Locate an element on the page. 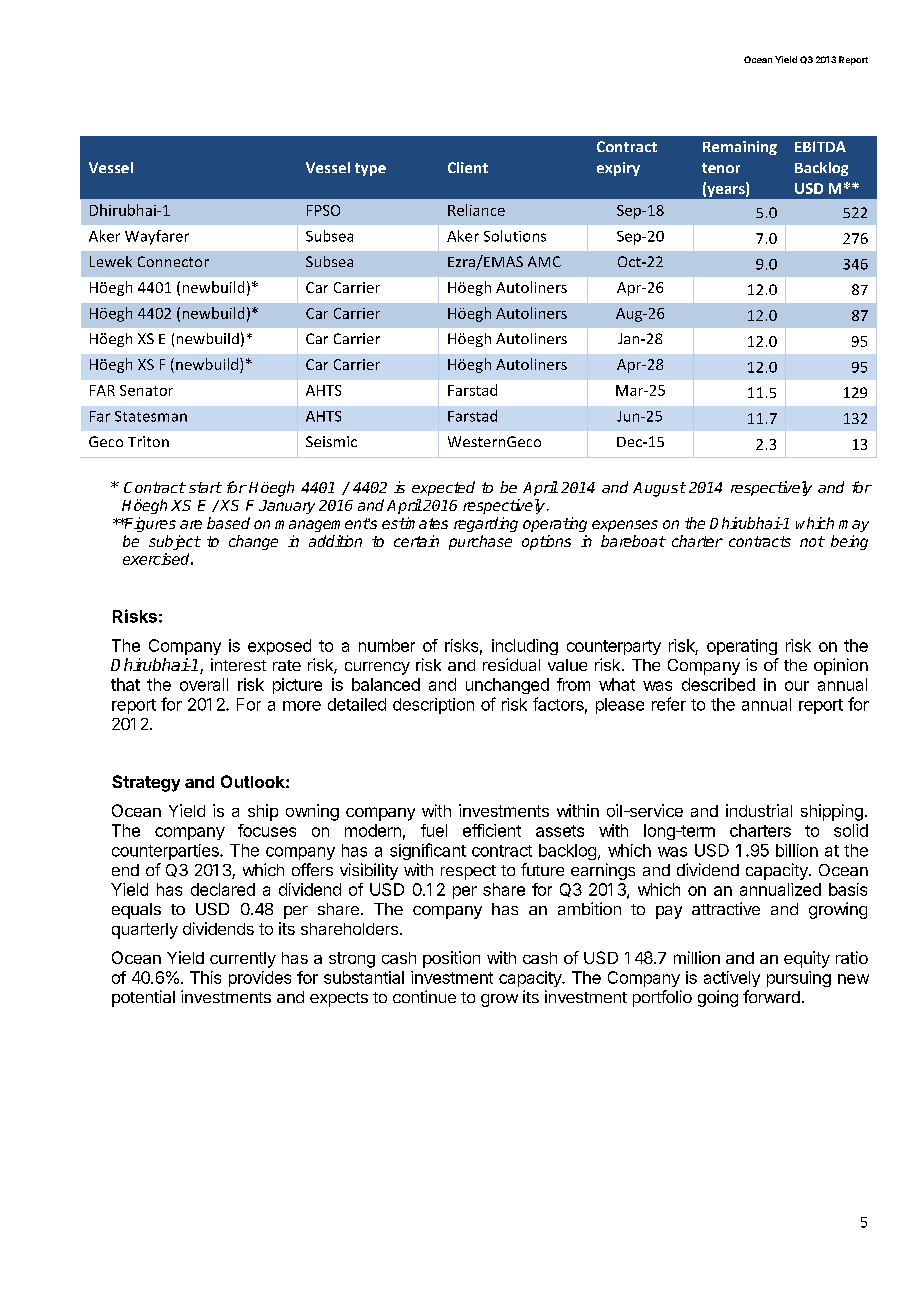 The width and height of the image is (924, 1308). This is located at coordinates (205, 977).
